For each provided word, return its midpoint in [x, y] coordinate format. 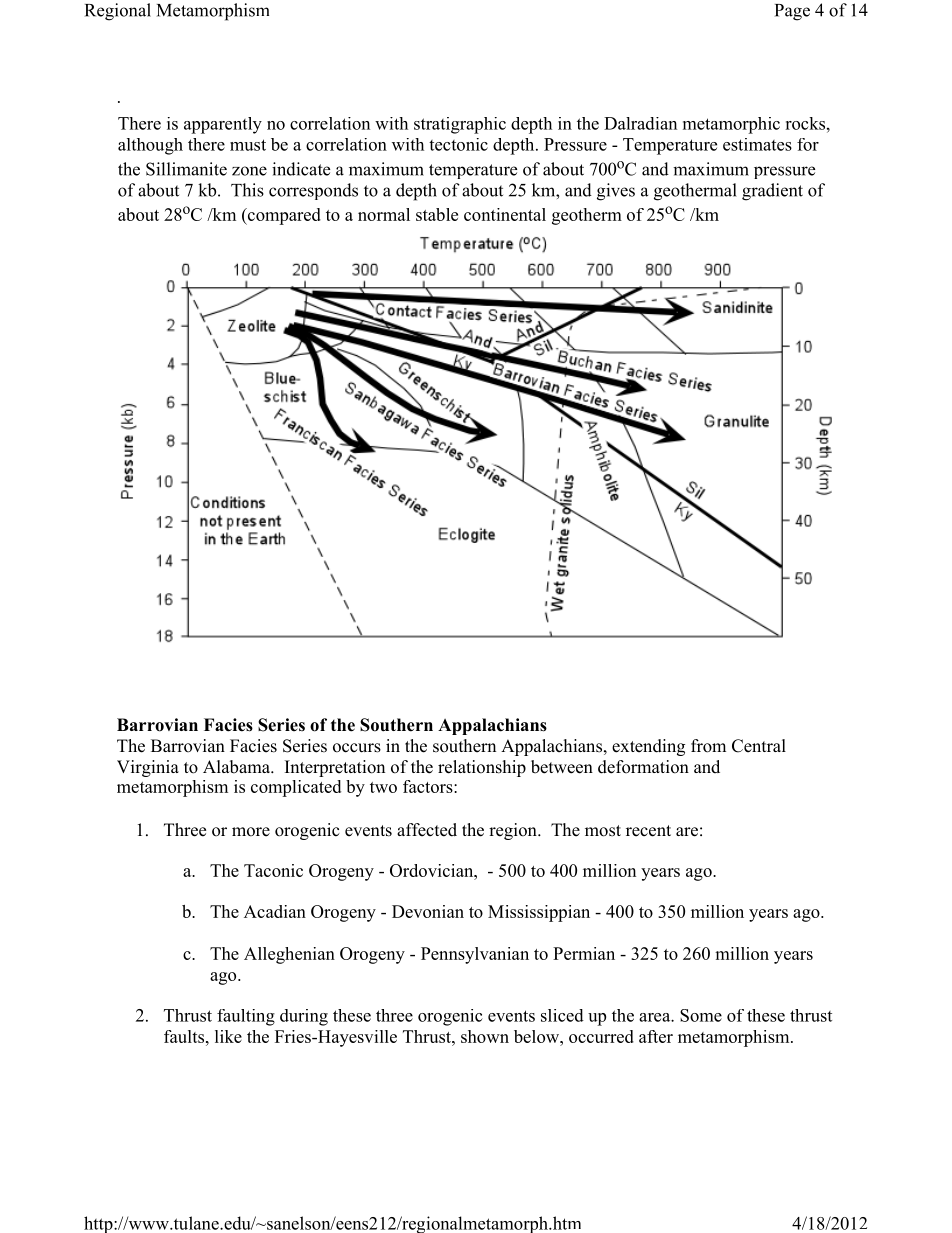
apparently [223, 125]
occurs [357, 748]
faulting [246, 1017]
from [708, 746]
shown [485, 1036]
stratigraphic [460, 125]
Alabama [237, 767]
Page [792, 12]
